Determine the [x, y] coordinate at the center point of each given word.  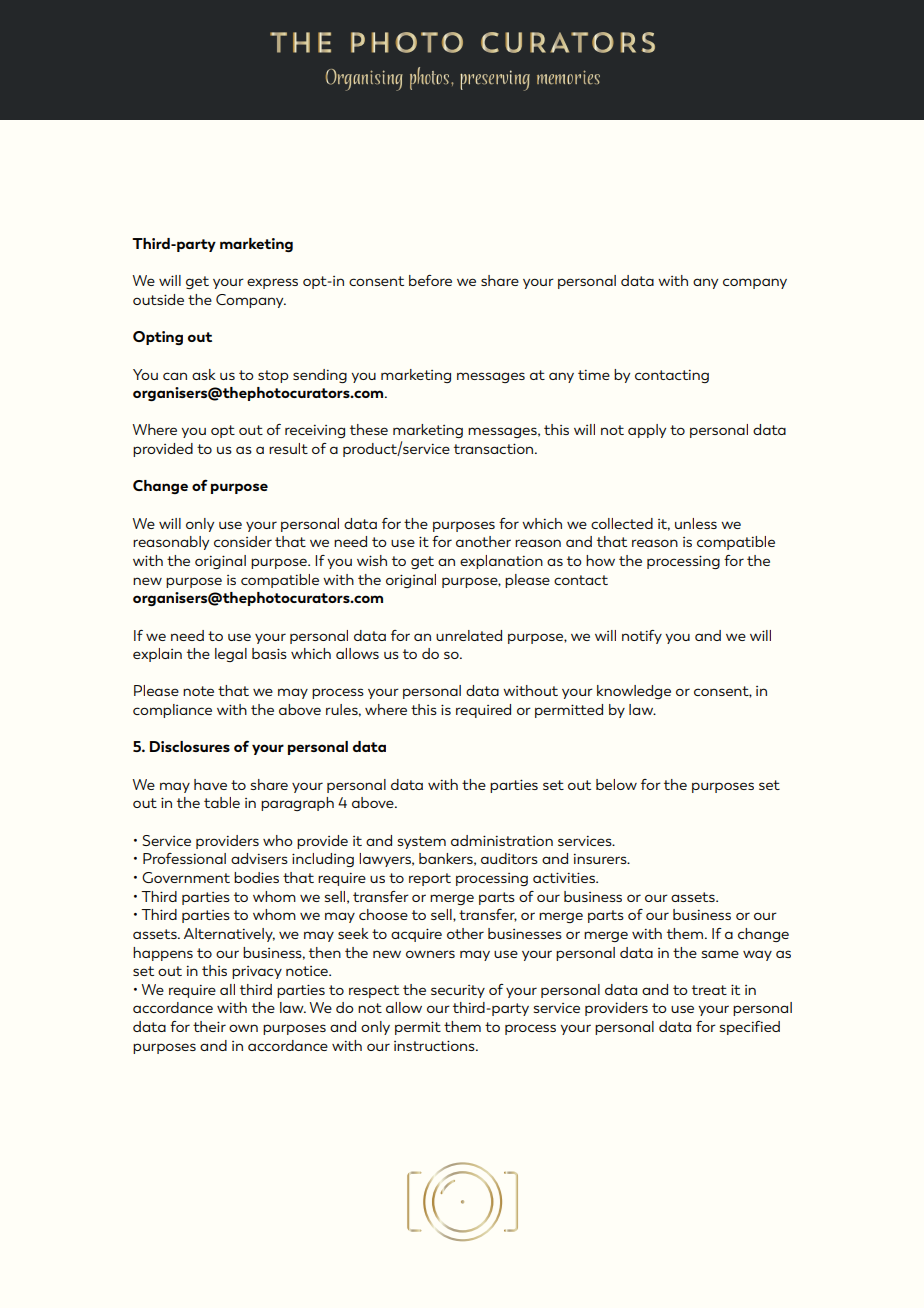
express [272, 283]
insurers [601, 859]
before [430, 280]
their [209, 1026]
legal [231, 655]
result [288, 448]
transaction [495, 448]
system [422, 842]
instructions [435, 1045]
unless [696, 523]
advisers [259, 858]
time [594, 375]
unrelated [469, 635]
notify [642, 637]
